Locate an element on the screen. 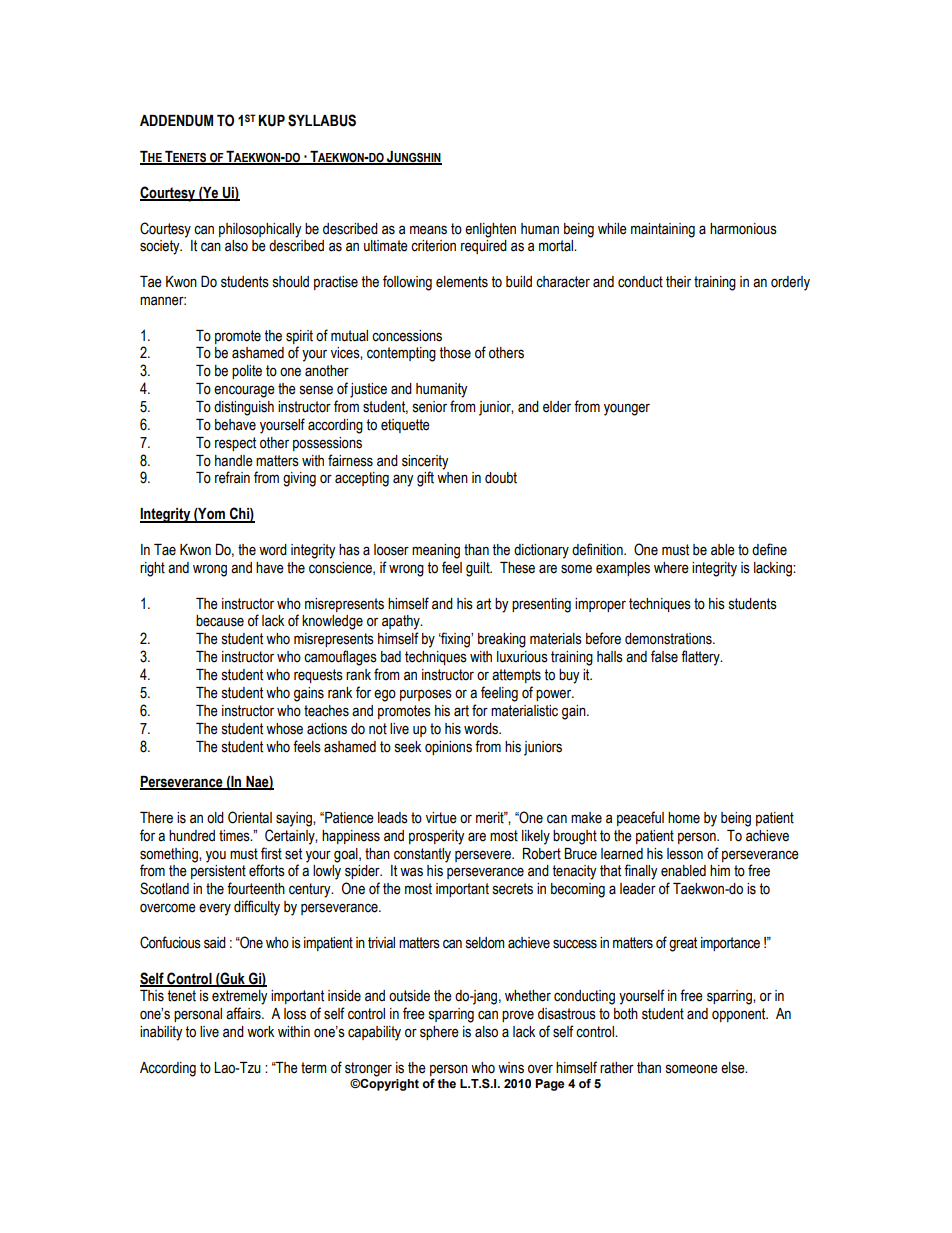 This screenshot has width=952, height=1233. ADDENDUM is located at coordinates (176, 121).
